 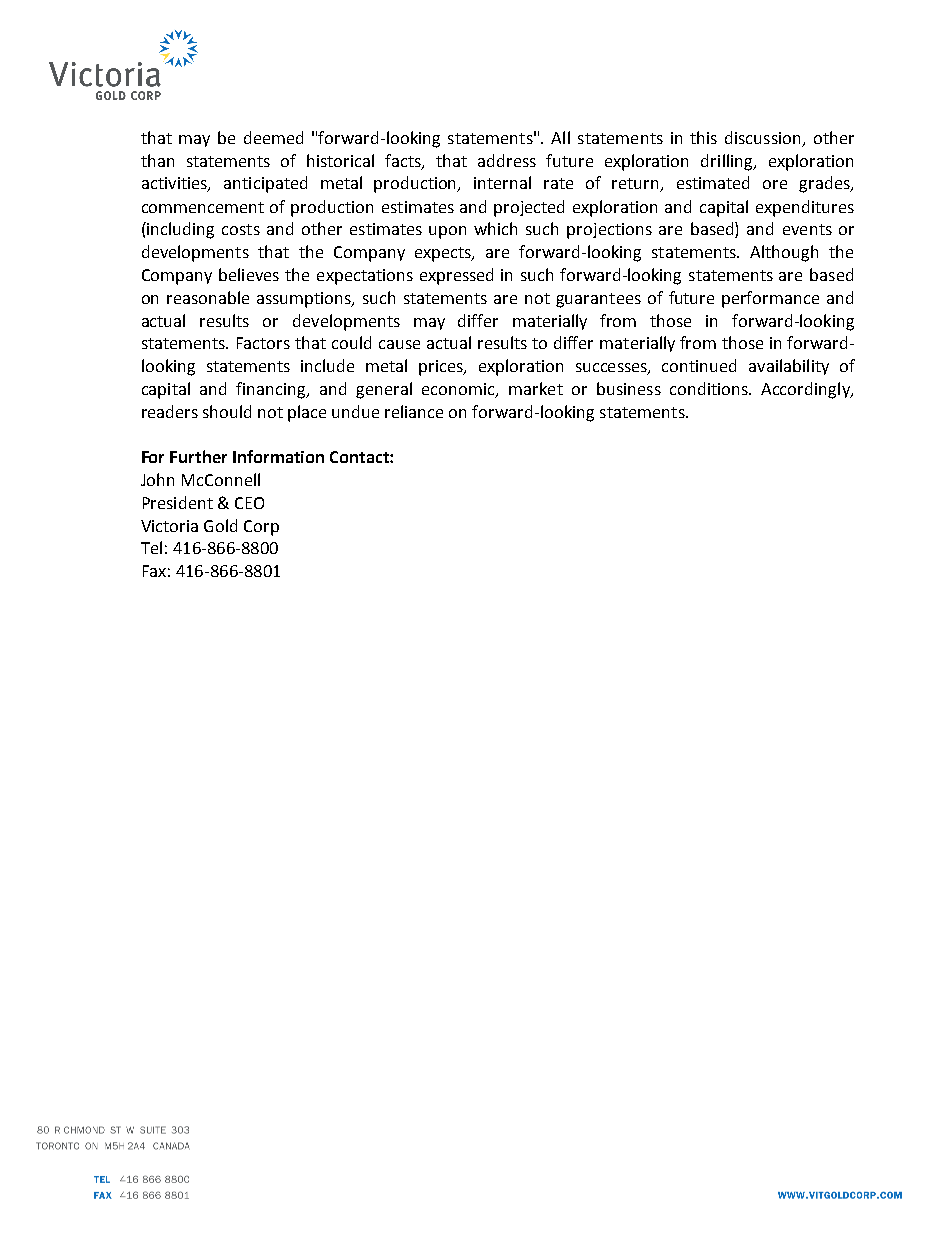 What do you see at coordinates (249, 274) in the screenshot?
I see `believes` at bounding box center [249, 274].
